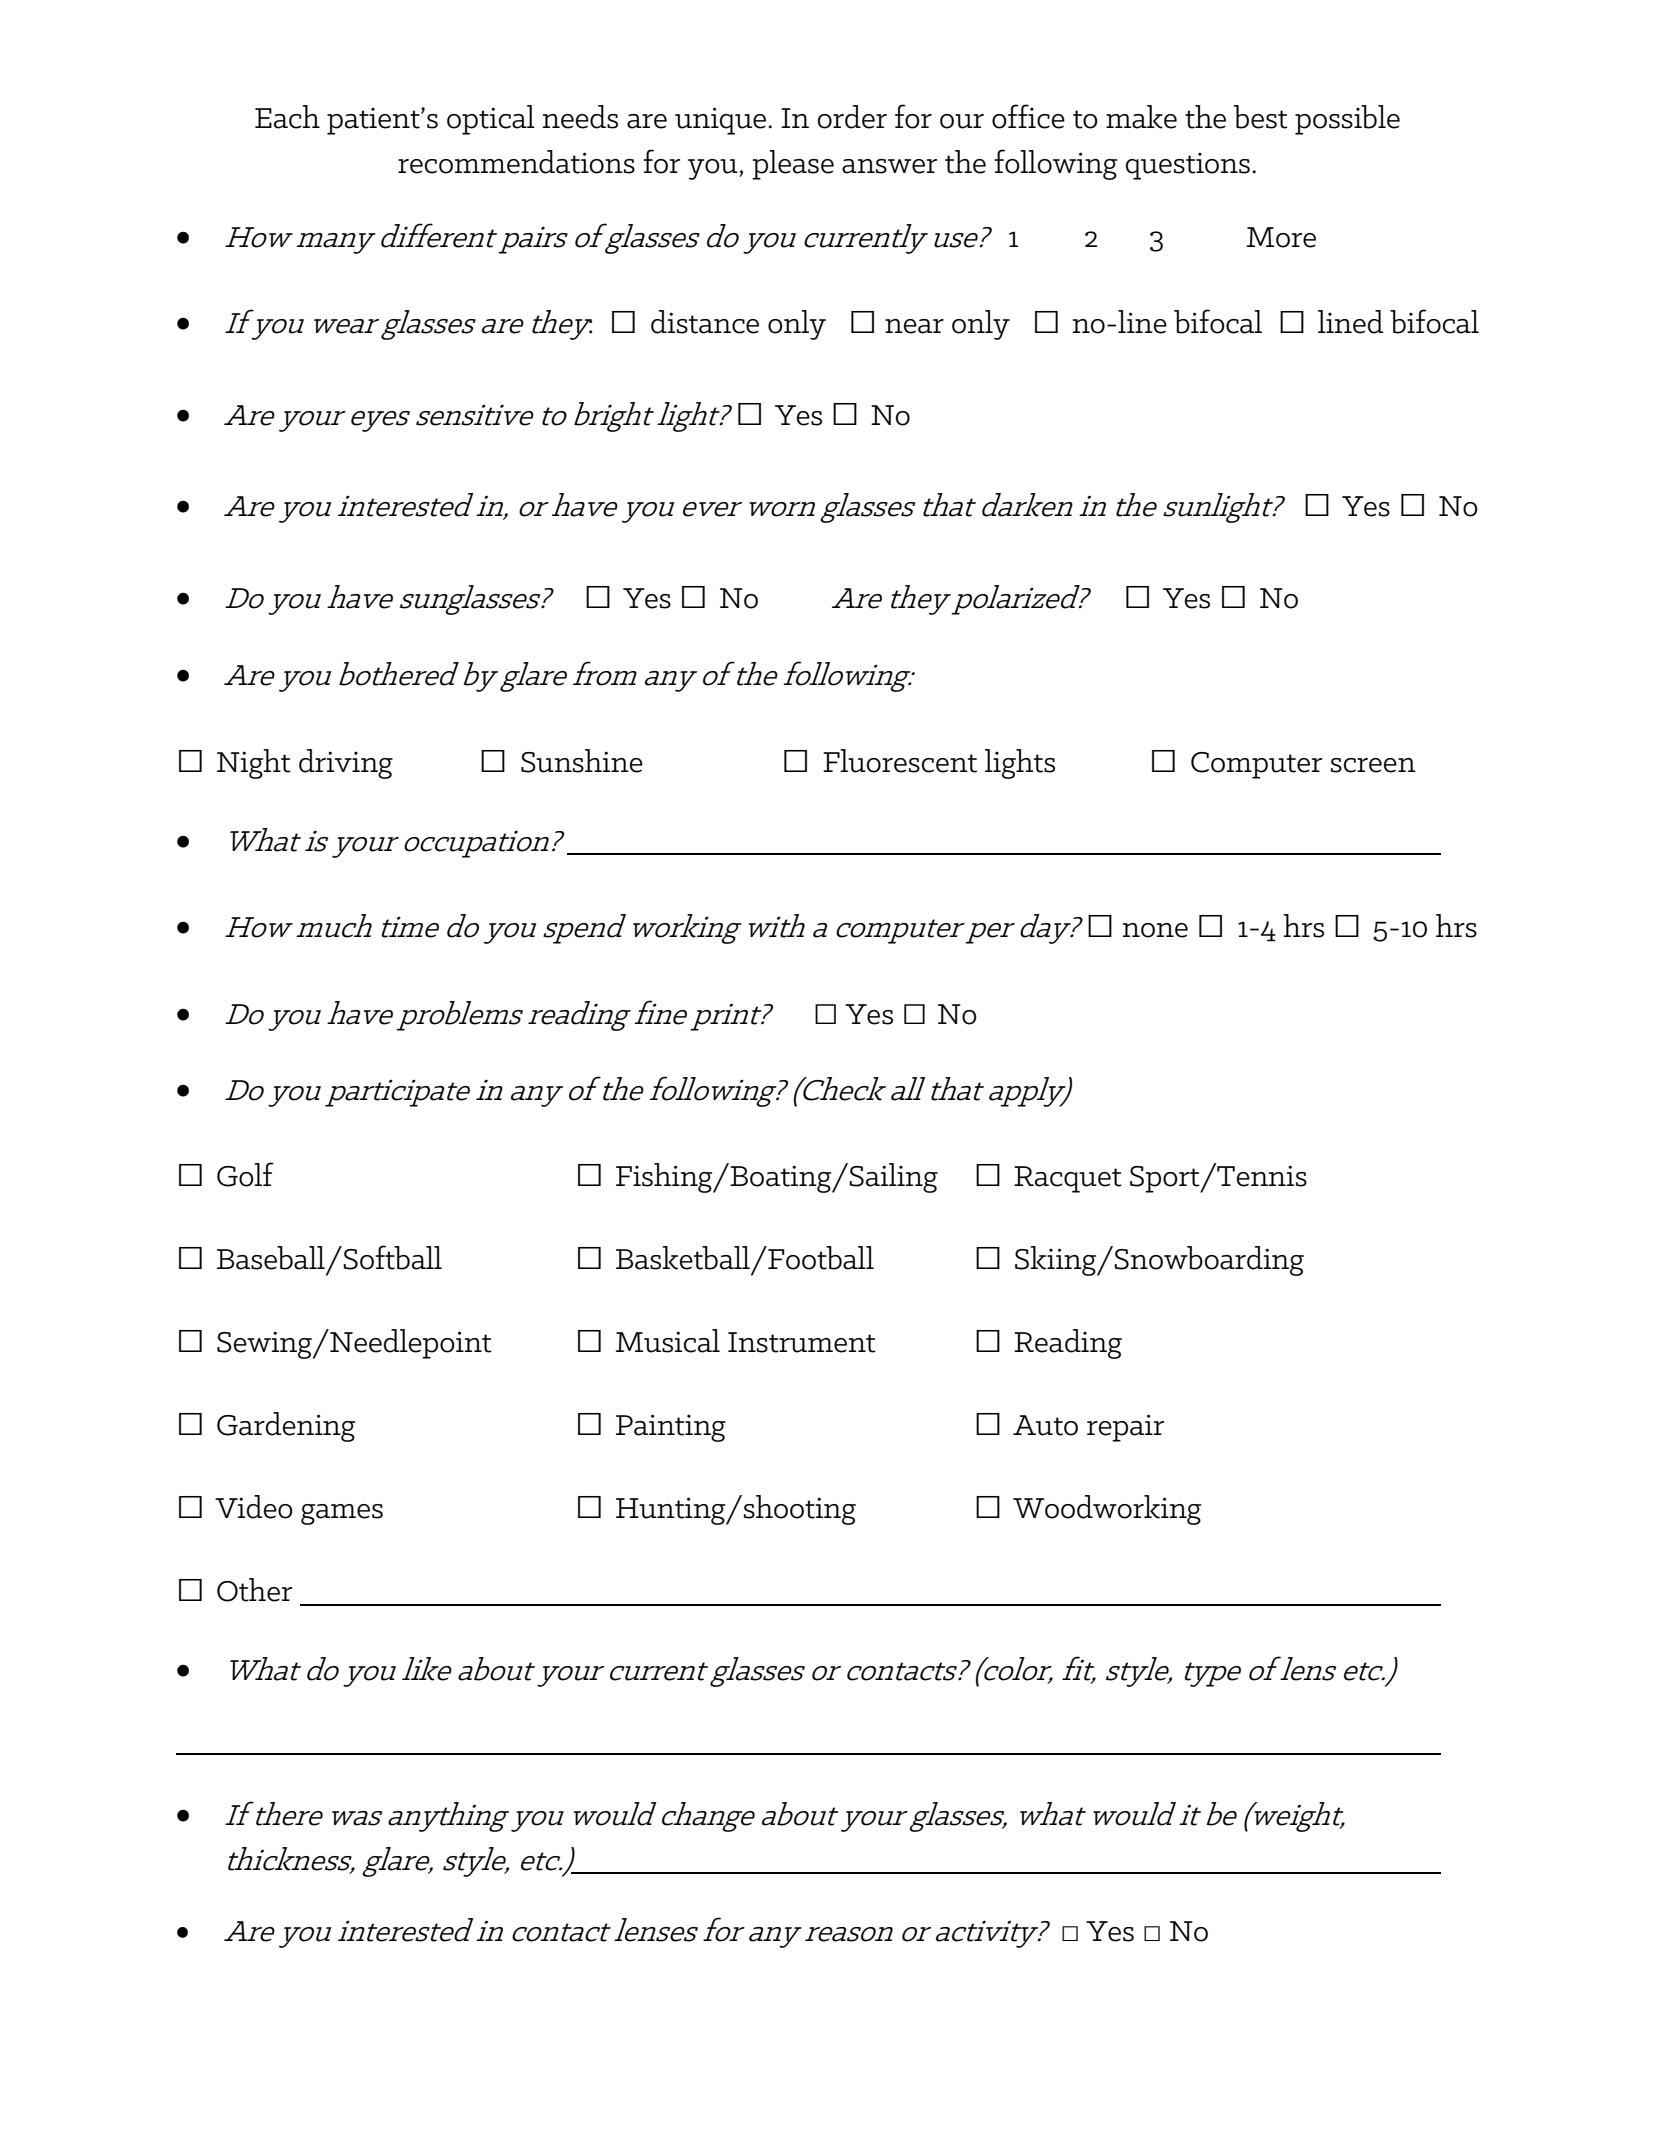 The height and width of the screenshot is (2140, 1654). I want to click on driving, so click(346, 764).
